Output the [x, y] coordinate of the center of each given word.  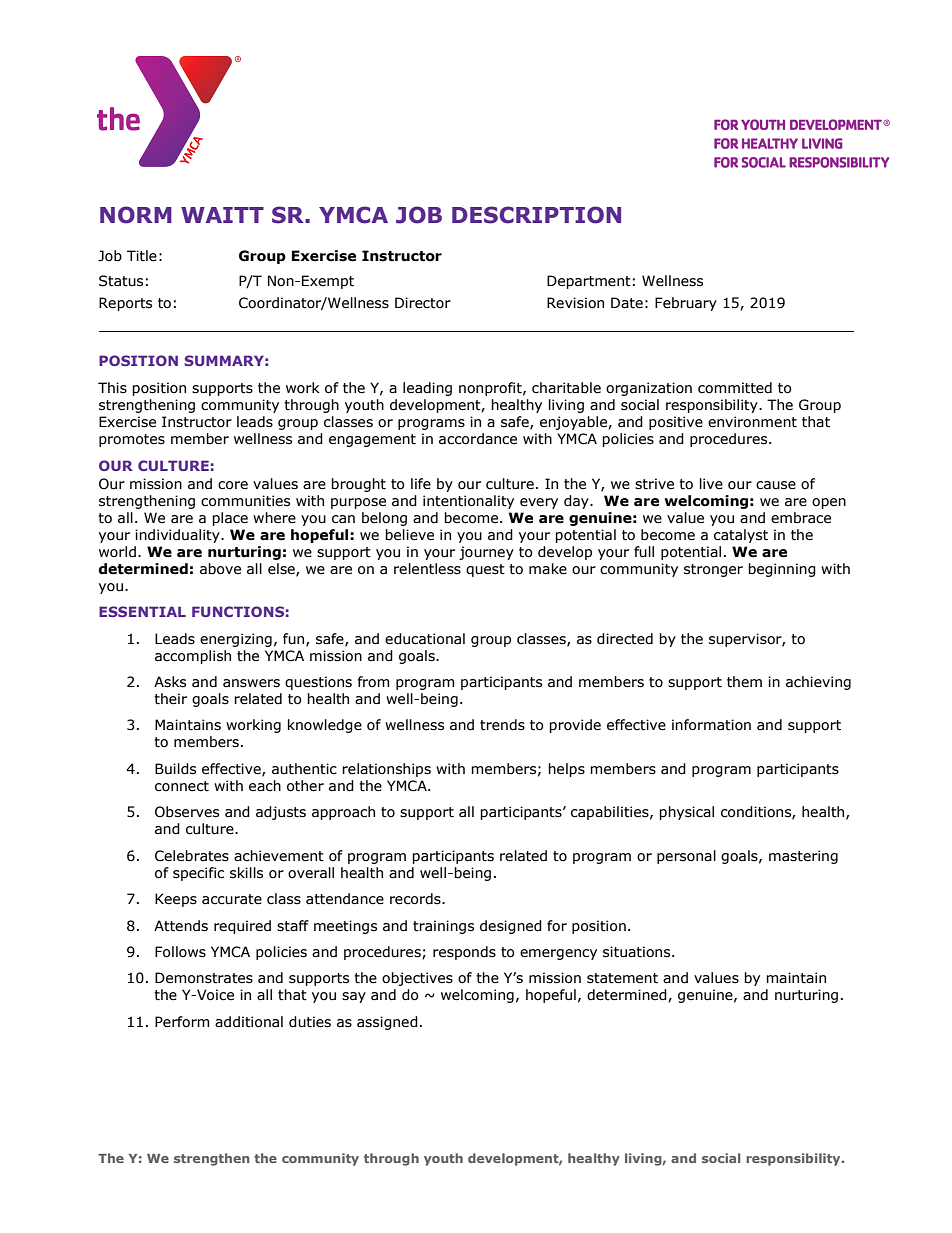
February [686, 304]
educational [425, 639]
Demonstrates [204, 978]
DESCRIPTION [536, 215]
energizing [236, 640]
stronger [713, 570]
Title [142, 256]
